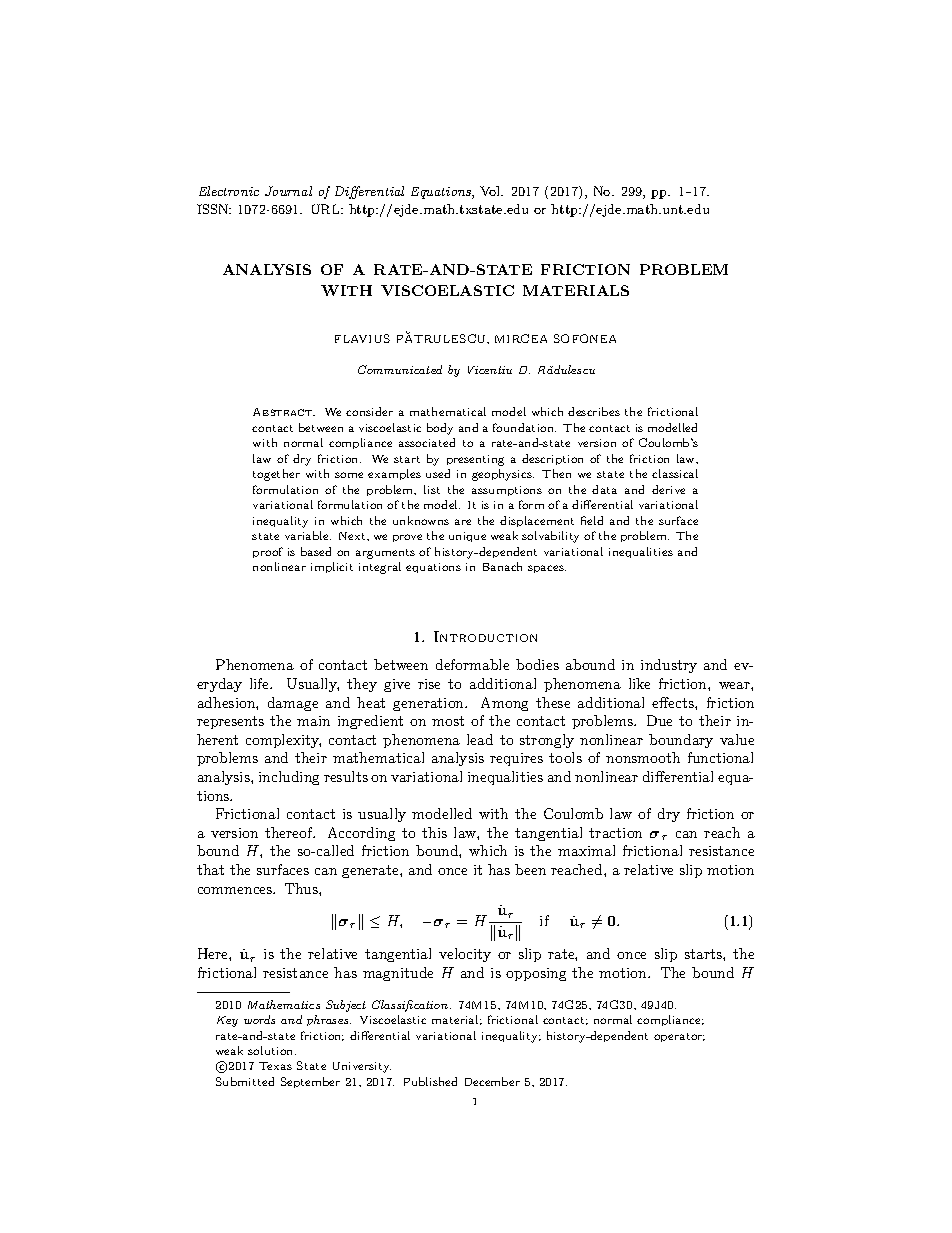 This page has height=1233, width=952. Describe the element at coordinates (288, 191) in the page. I see `Journal` at that location.
